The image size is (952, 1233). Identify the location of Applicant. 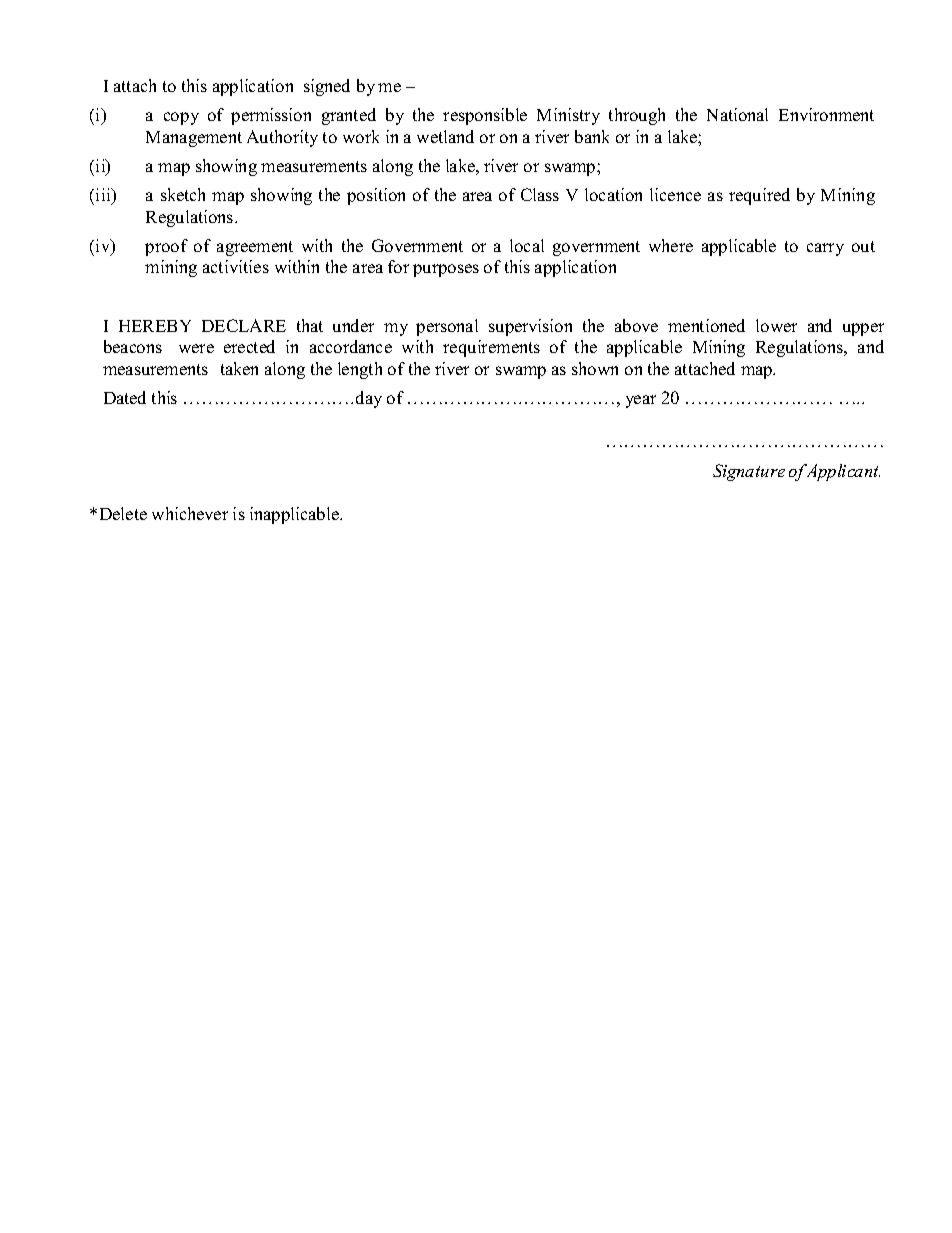
(842, 472).
